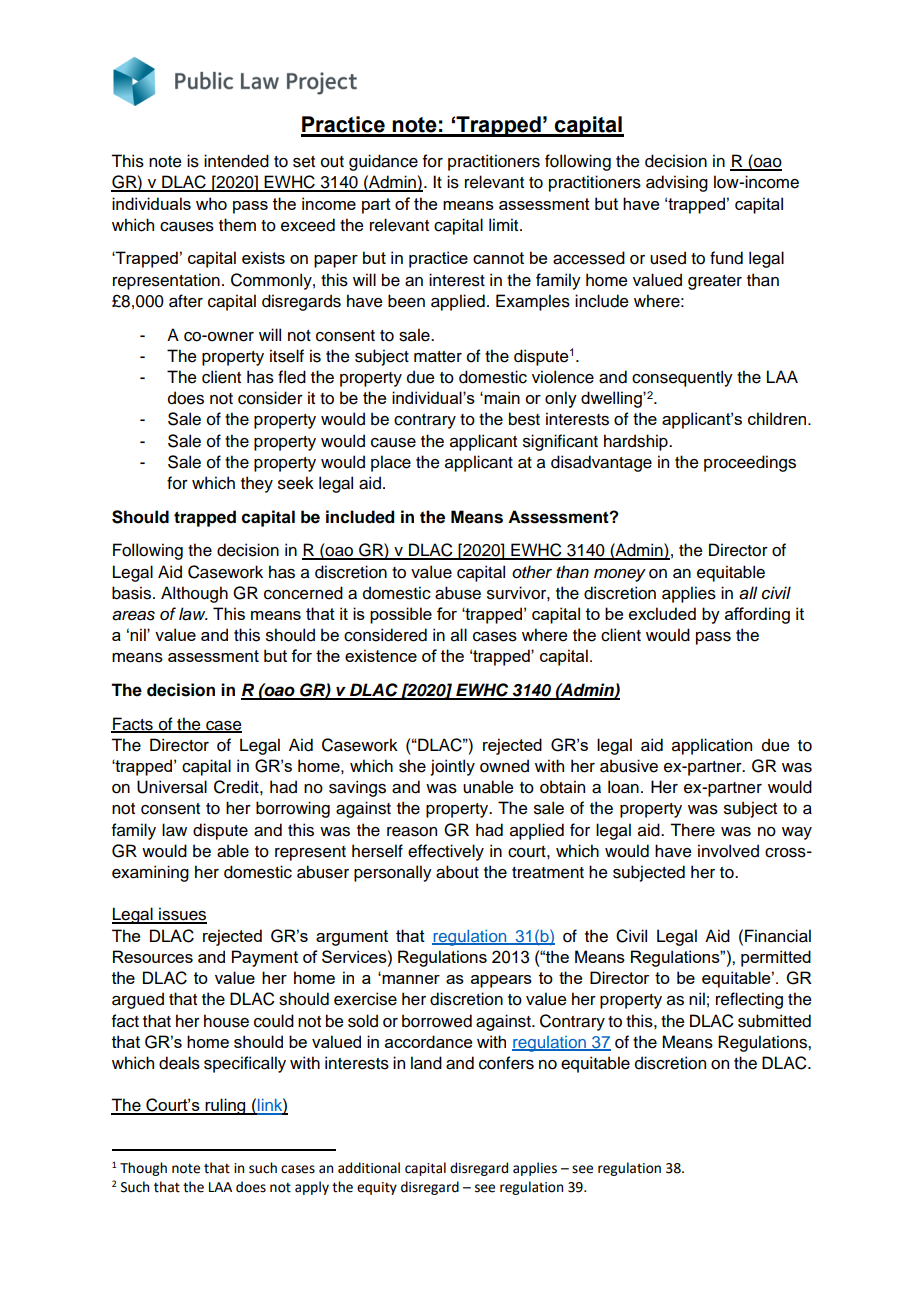  What do you see at coordinates (505, 224) in the document?
I see `limit` at bounding box center [505, 224].
